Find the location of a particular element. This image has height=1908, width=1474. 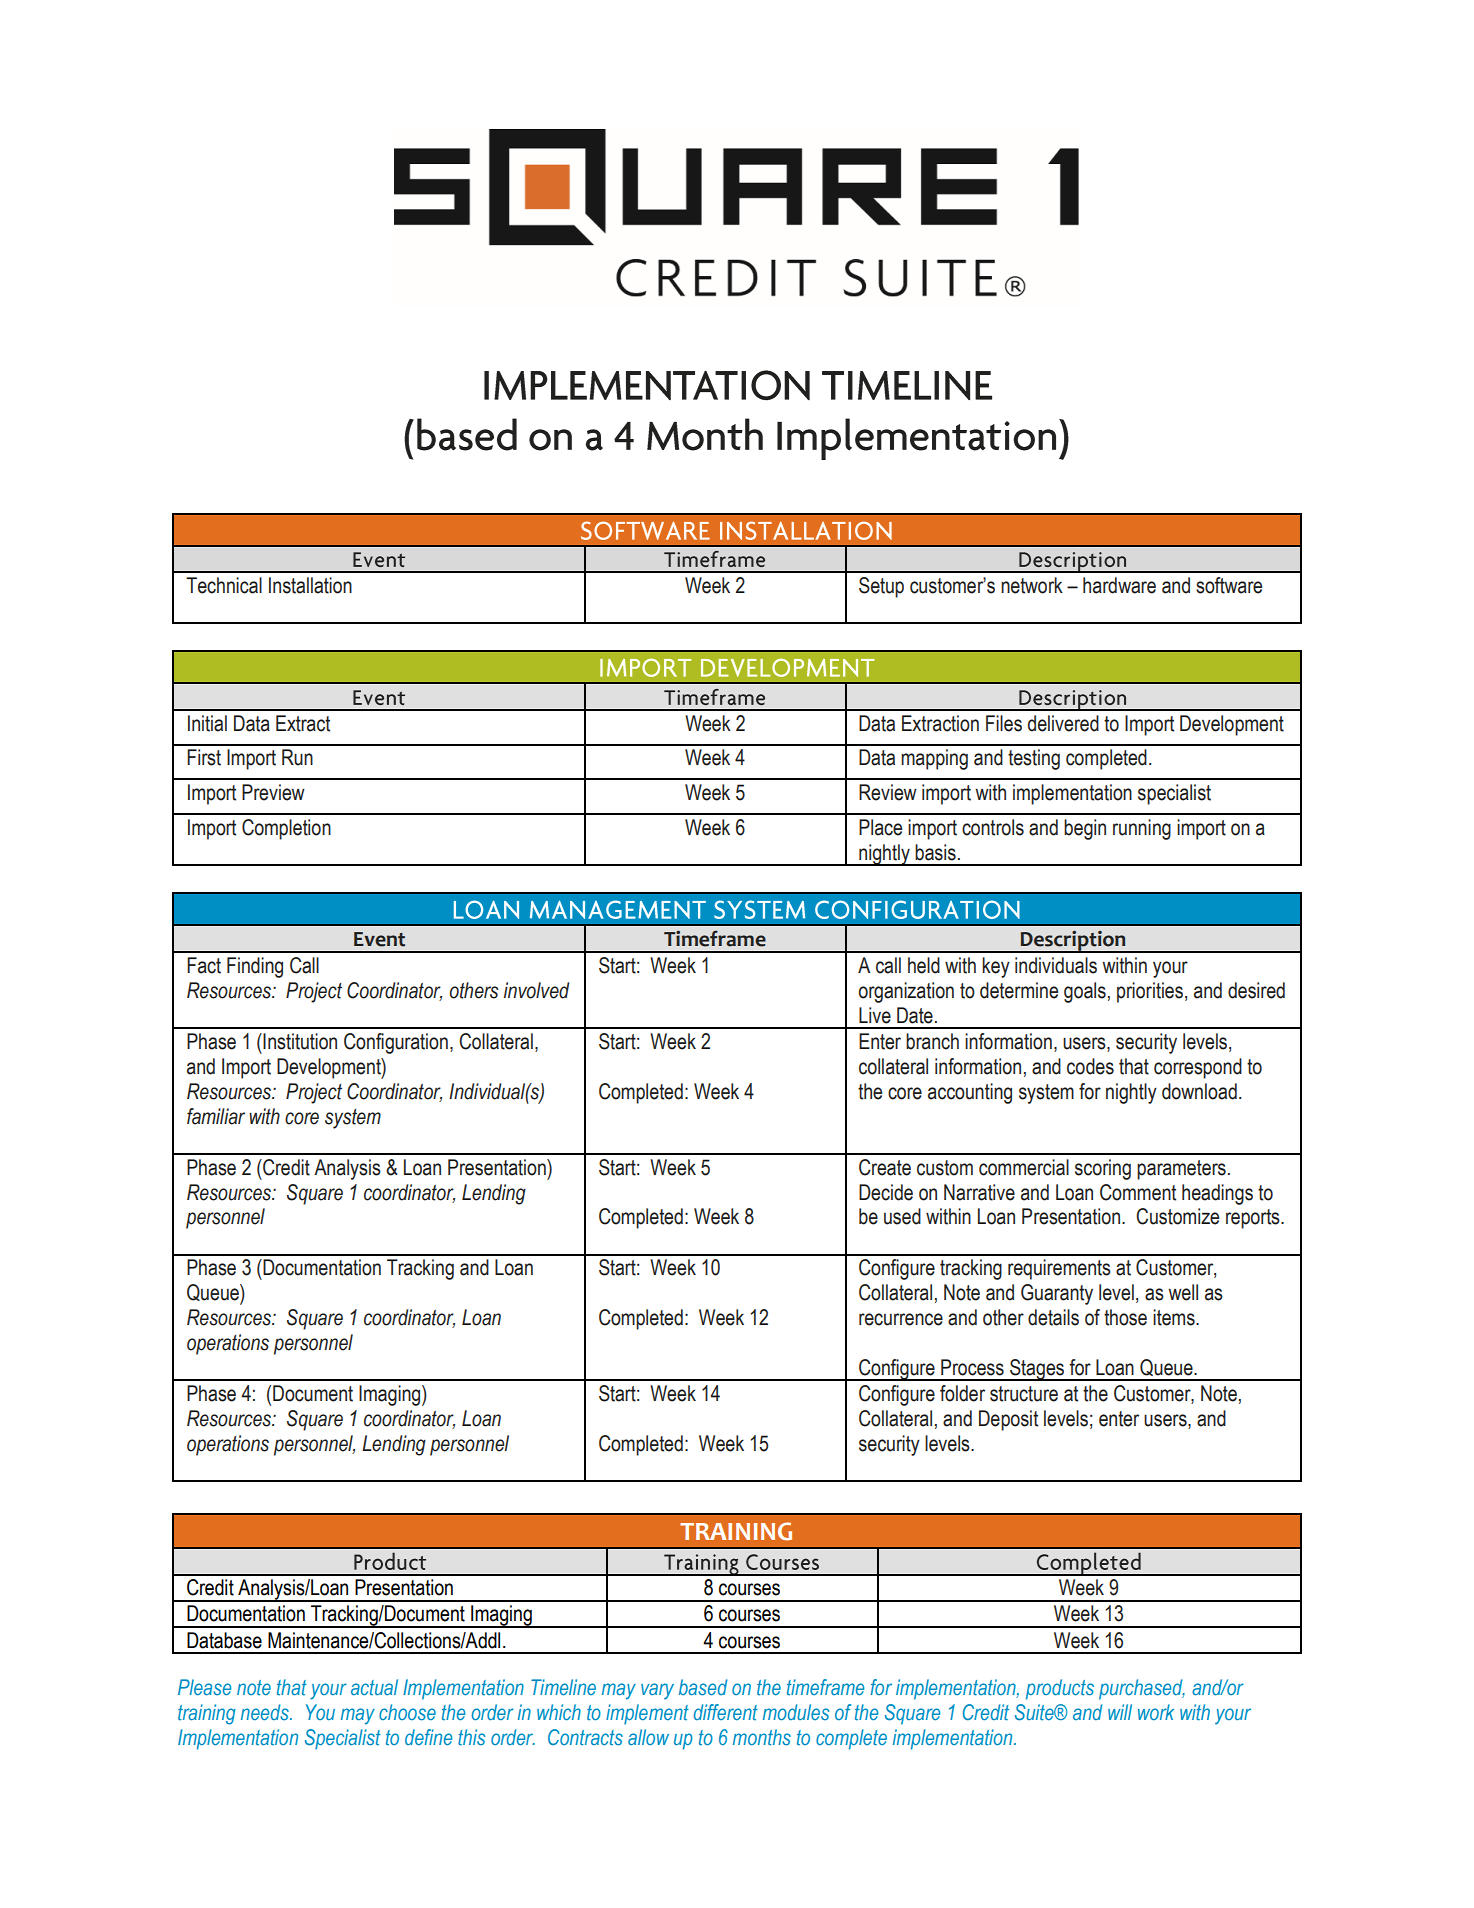

Description is located at coordinates (1073, 941).
